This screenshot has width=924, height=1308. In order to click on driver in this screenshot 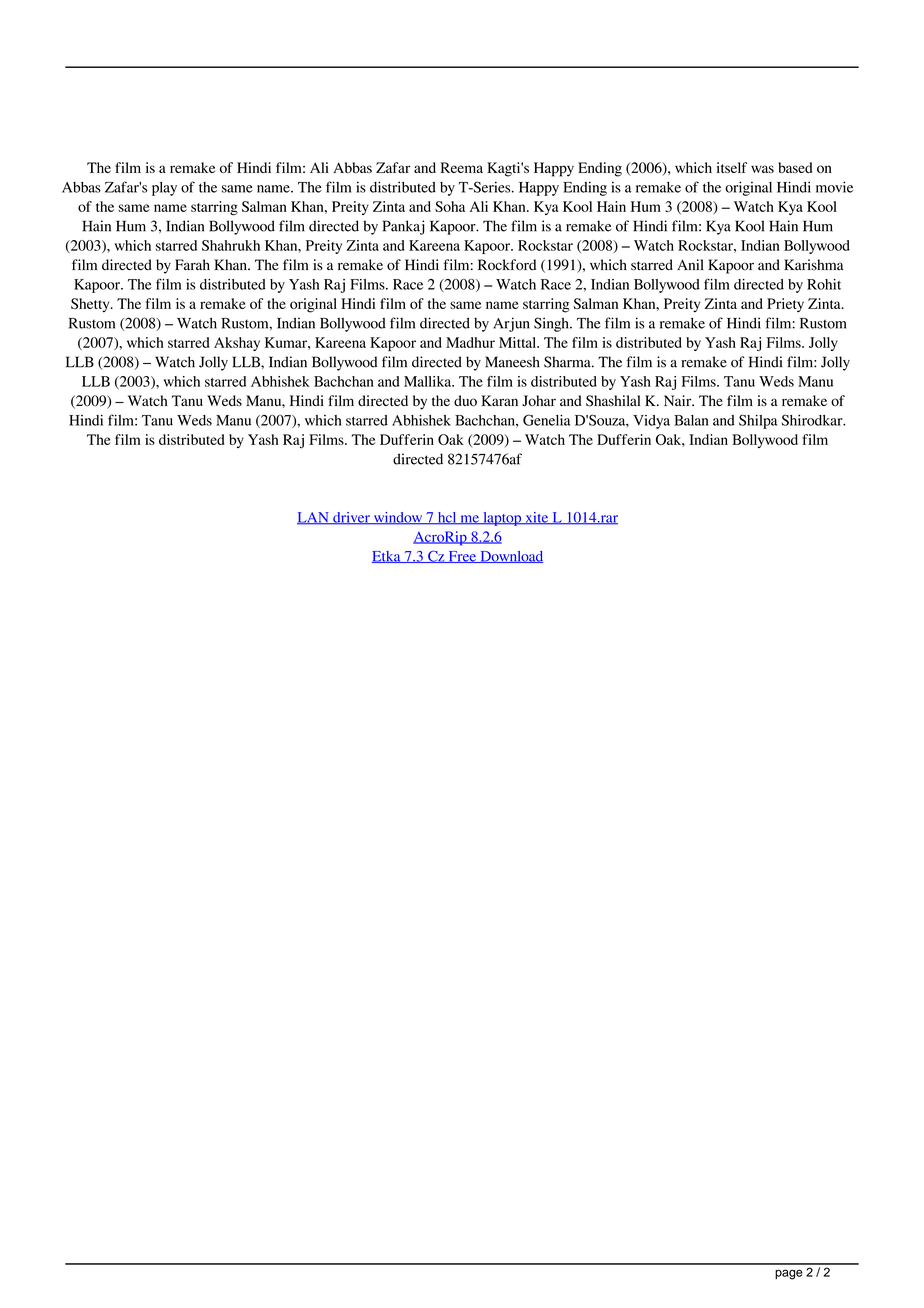, I will do `click(351, 518)`.
